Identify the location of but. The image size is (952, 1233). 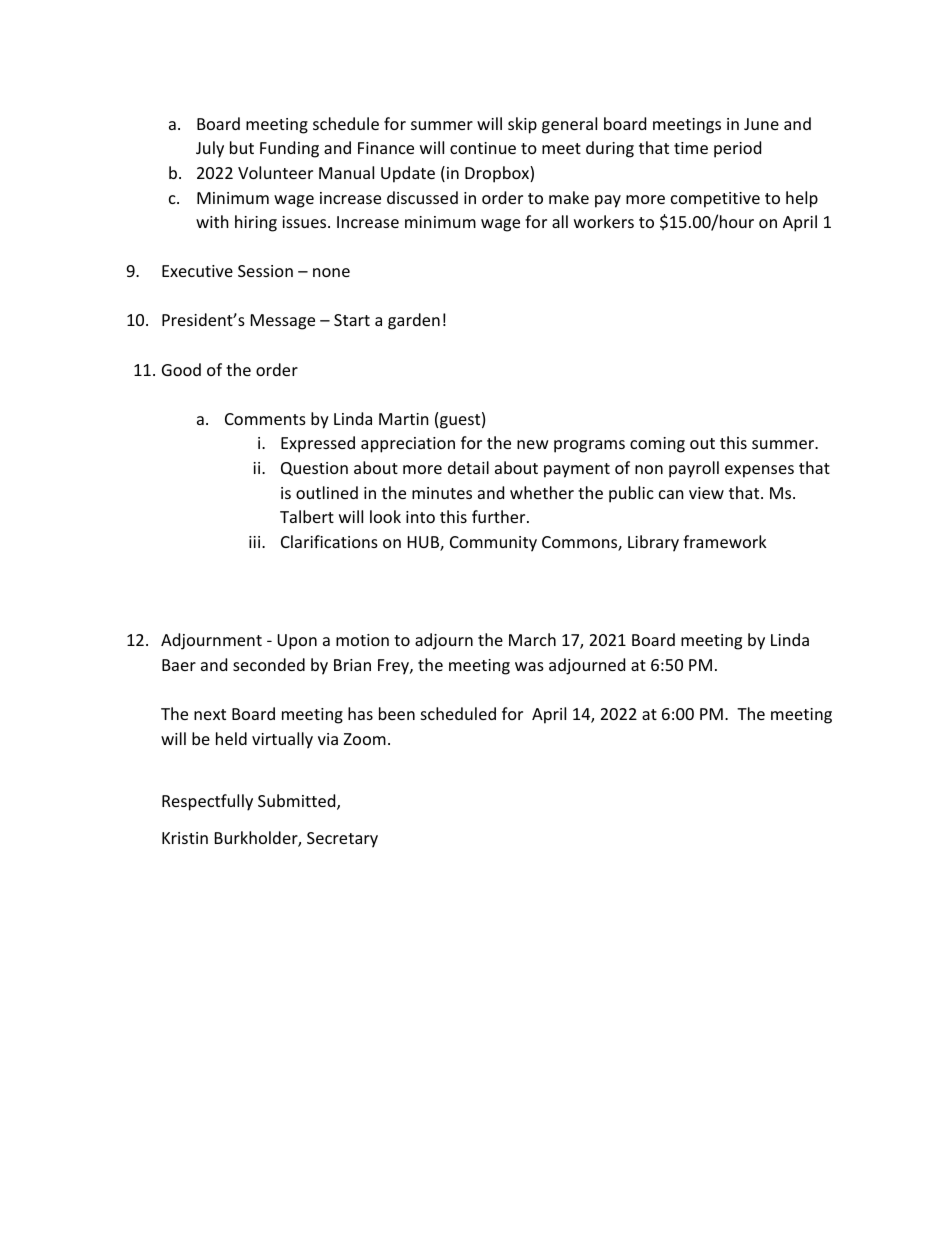
(242, 147).
